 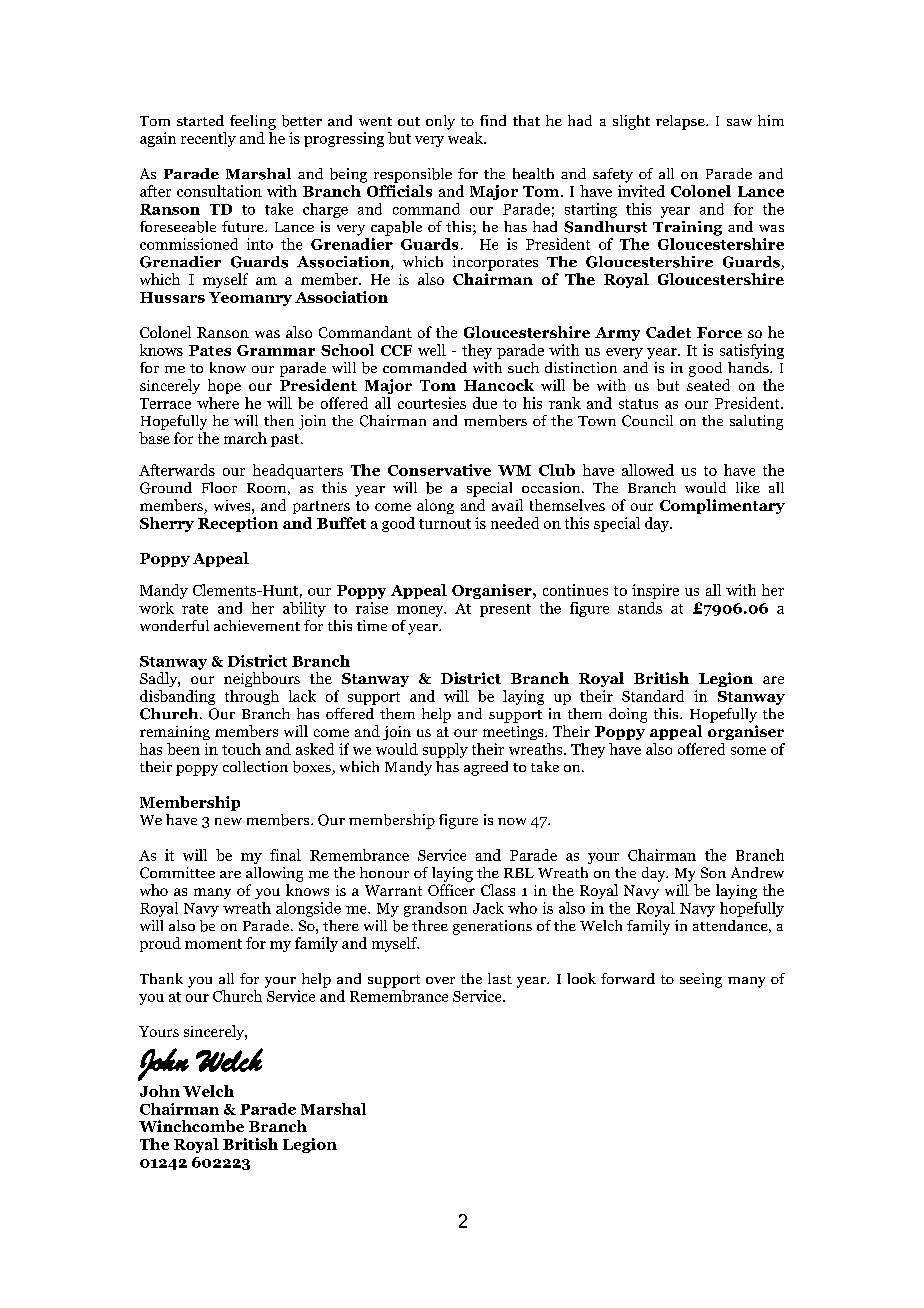 What do you see at coordinates (681, 122) in the image?
I see `relapse` at bounding box center [681, 122].
